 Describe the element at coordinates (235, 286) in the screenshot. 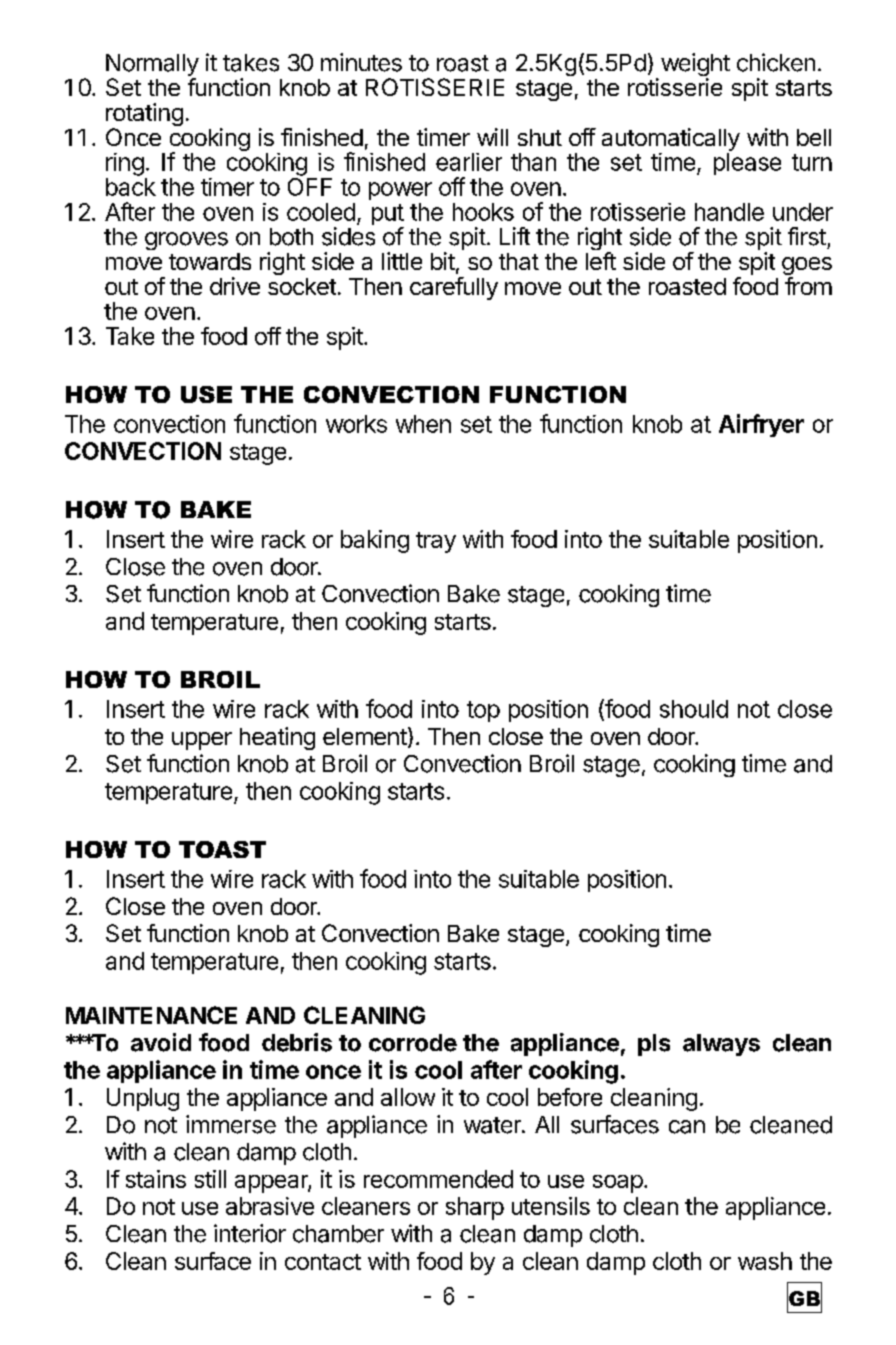

I see `drive` at that location.
